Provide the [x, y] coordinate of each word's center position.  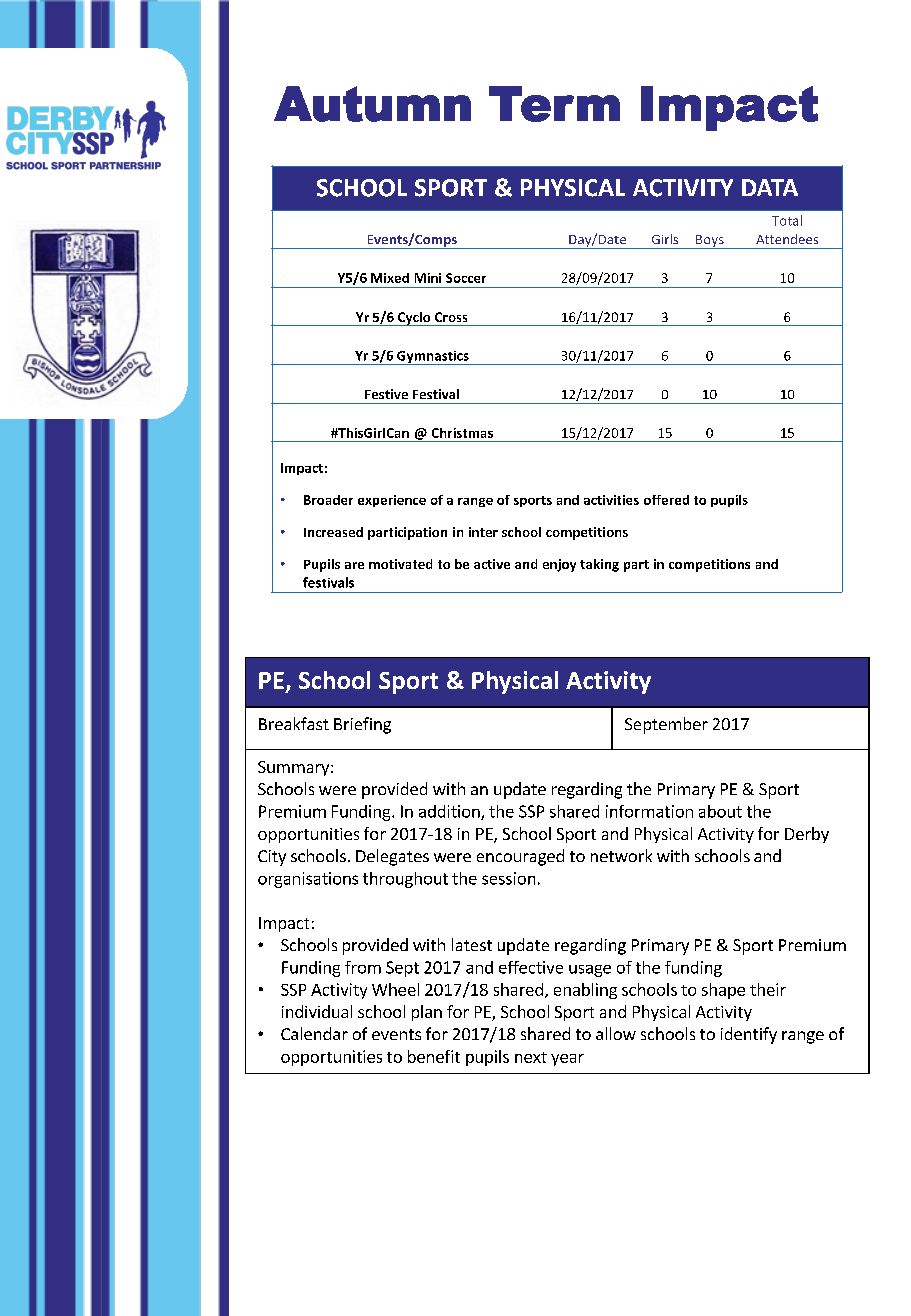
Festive [386, 394]
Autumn [372, 104]
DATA [770, 187]
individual [317, 1011]
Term [554, 104]
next [531, 1057]
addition [450, 812]
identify [749, 1035]
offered [666, 500]
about [720, 811]
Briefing [362, 725]
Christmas [462, 433]
